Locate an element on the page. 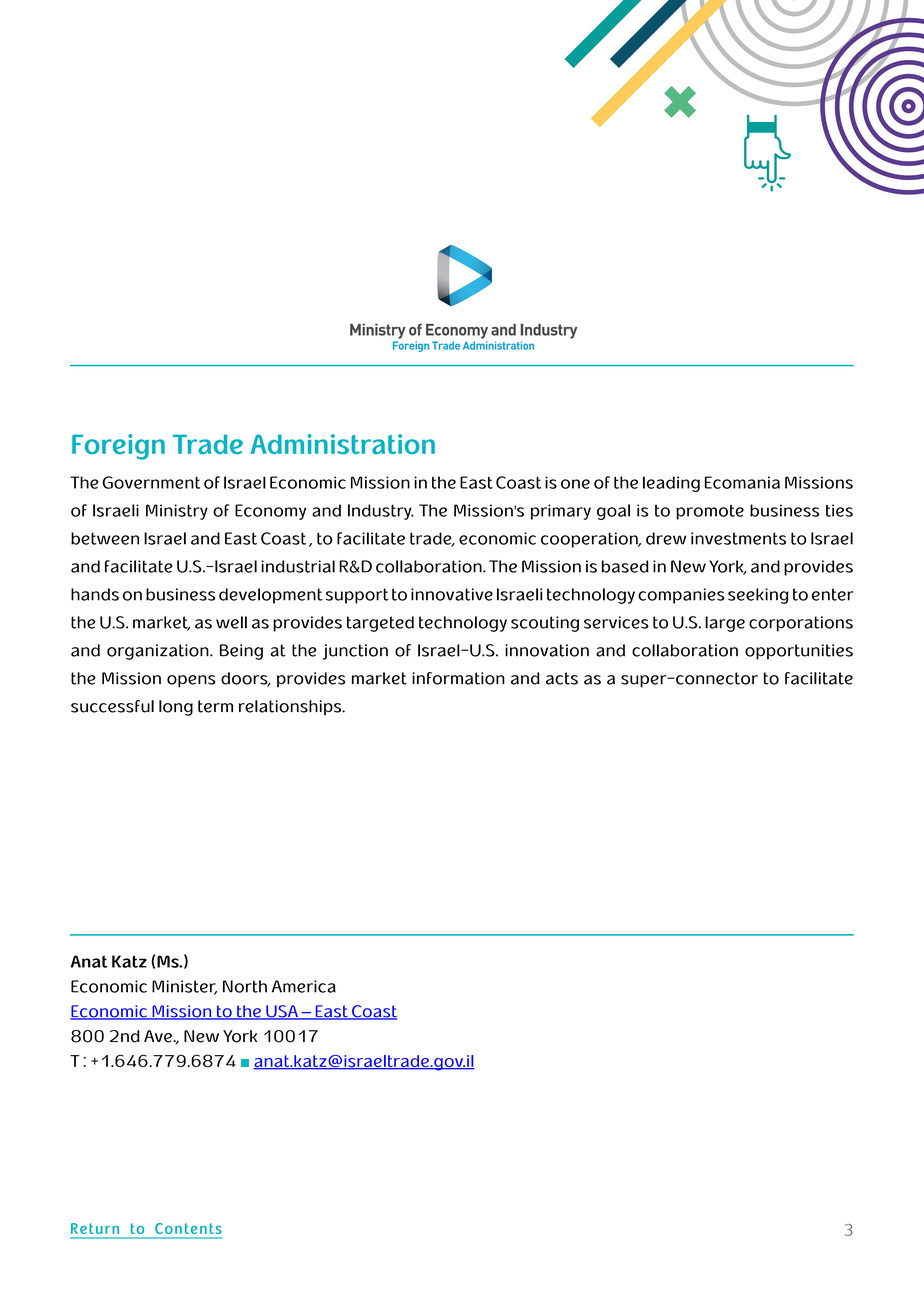 This document has width=924, height=1308. Minister is located at coordinates (184, 987).
